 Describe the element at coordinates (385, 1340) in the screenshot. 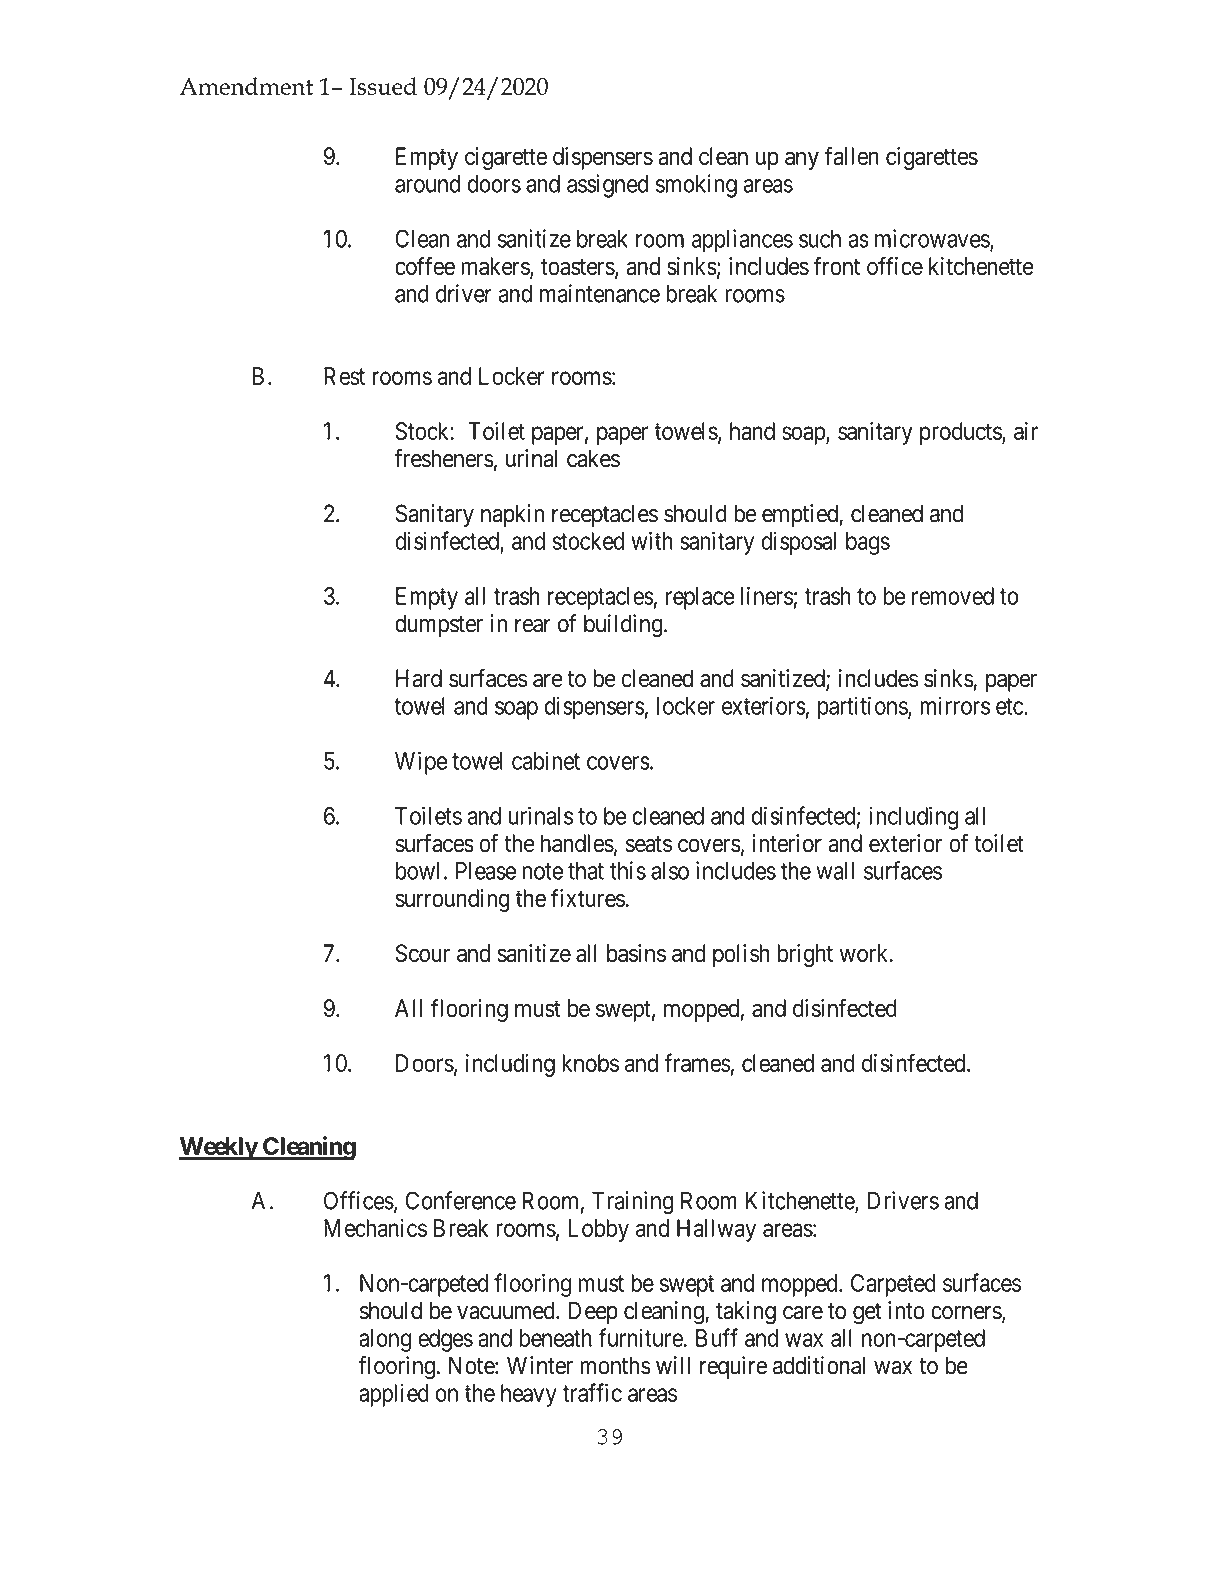

I see `along` at that location.
